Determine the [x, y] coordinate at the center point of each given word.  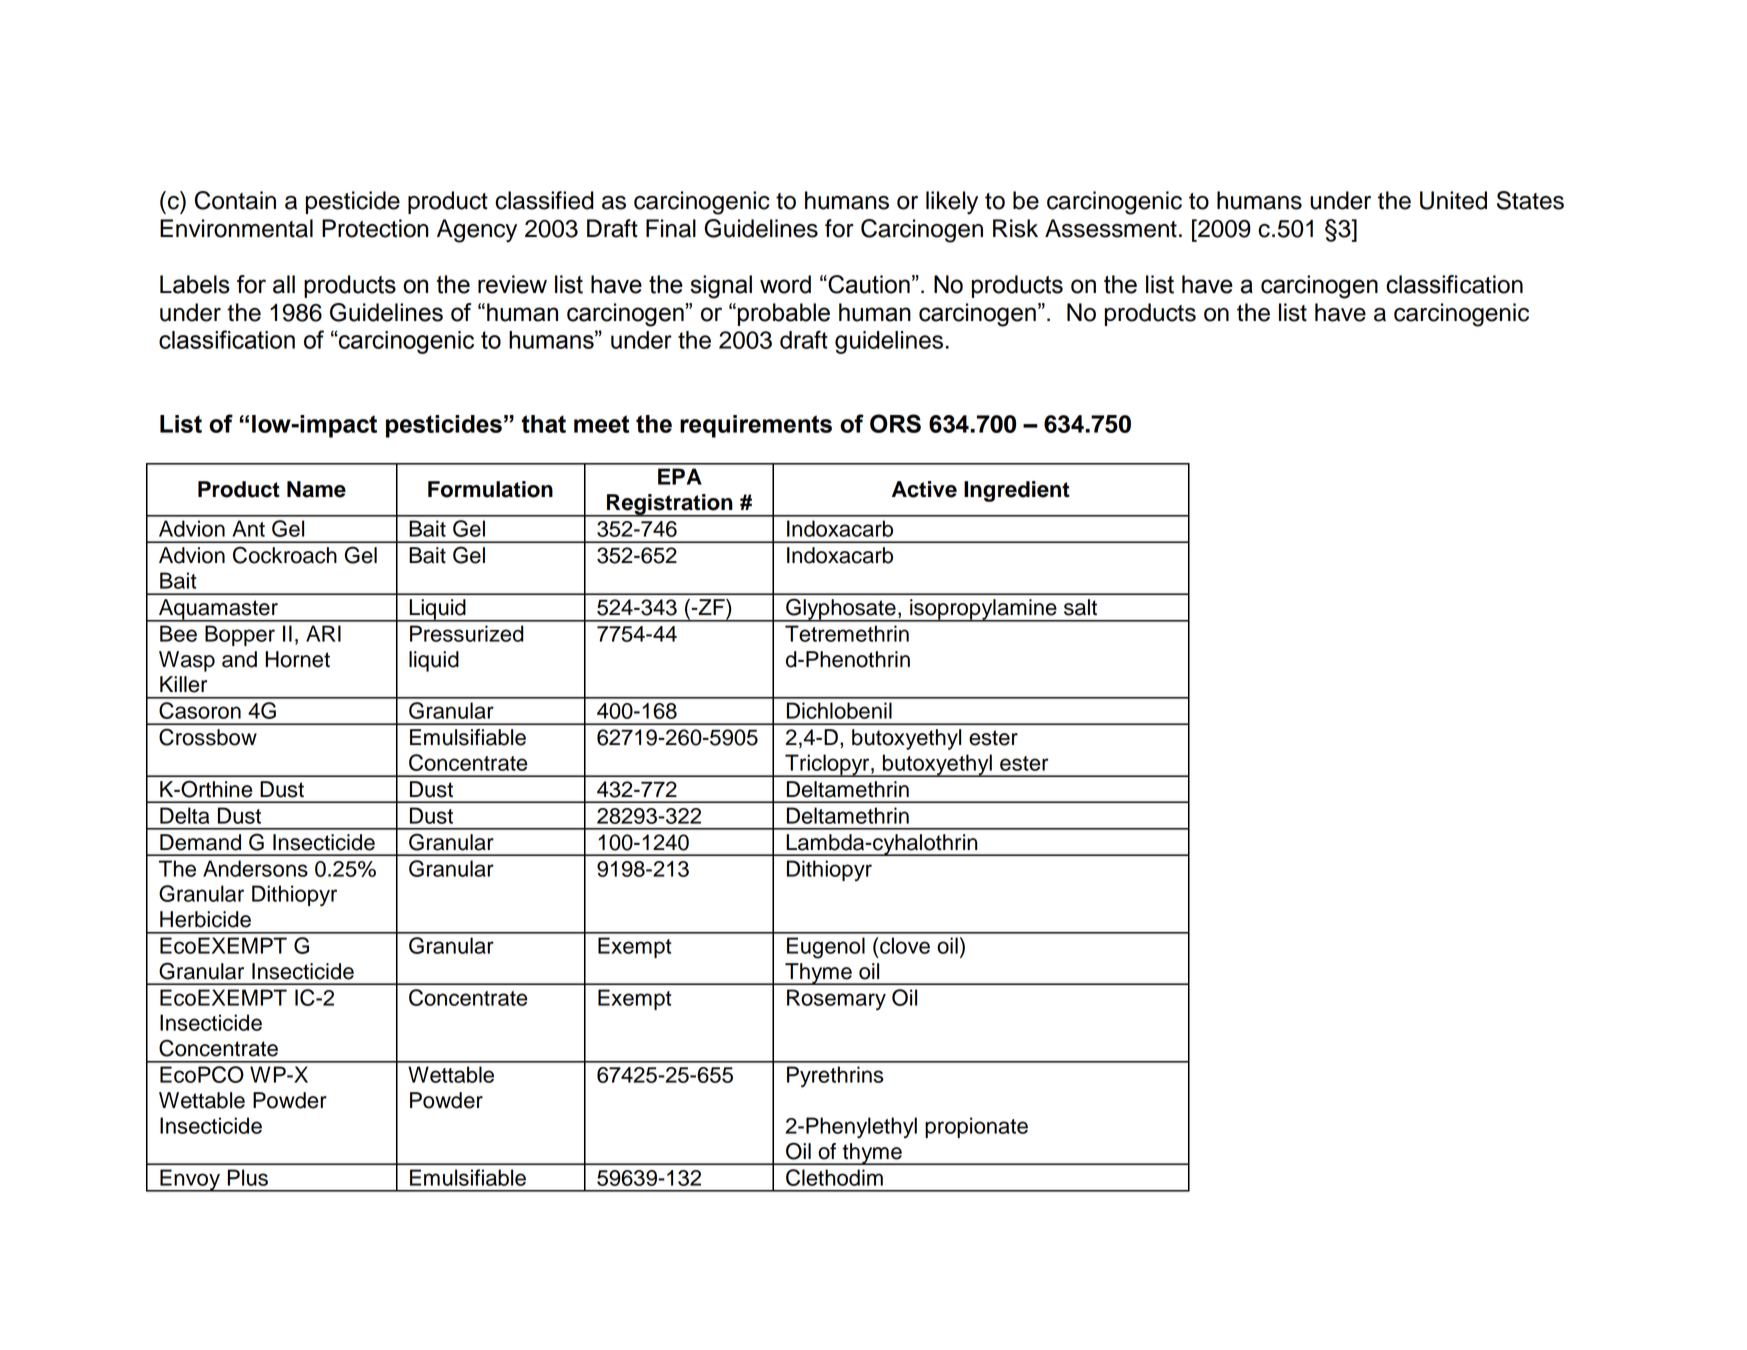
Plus [248, 1177]
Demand [200, 842]
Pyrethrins [835, 1077]
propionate [976, 1127]
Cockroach [285, 555]
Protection [375, 228]
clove [905, 945]
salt [1080, 607]
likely [952, 203]
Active [924, 489]
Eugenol [826, 948]
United [1453, 200]
